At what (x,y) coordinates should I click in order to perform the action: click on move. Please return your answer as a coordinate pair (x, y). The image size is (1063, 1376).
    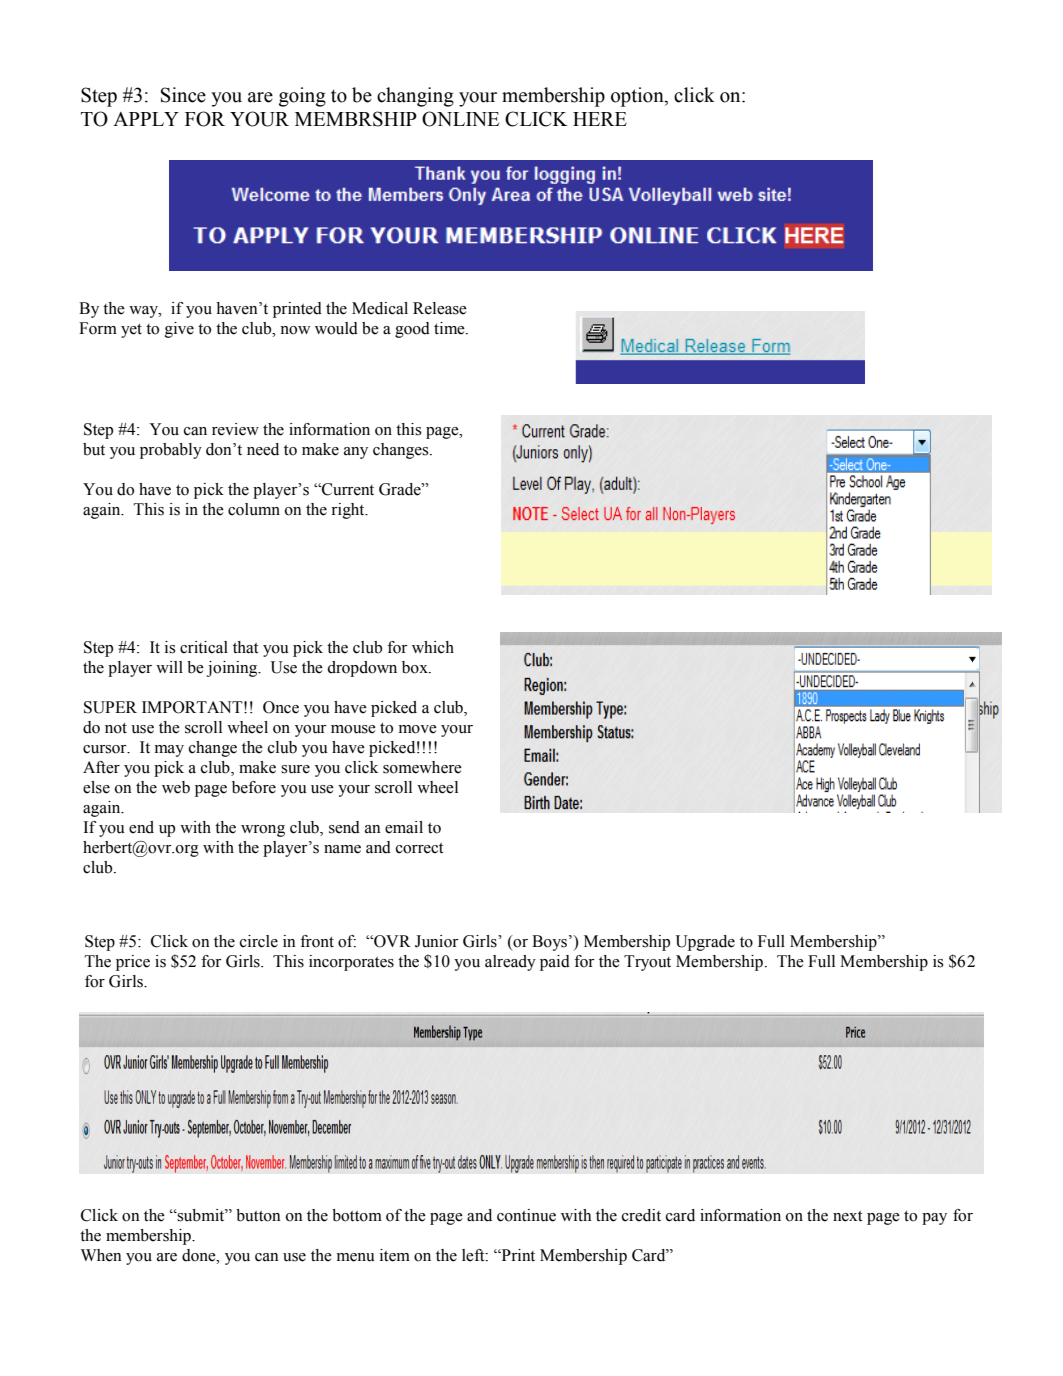
    Looking at the image, I should click on (418, 729).
